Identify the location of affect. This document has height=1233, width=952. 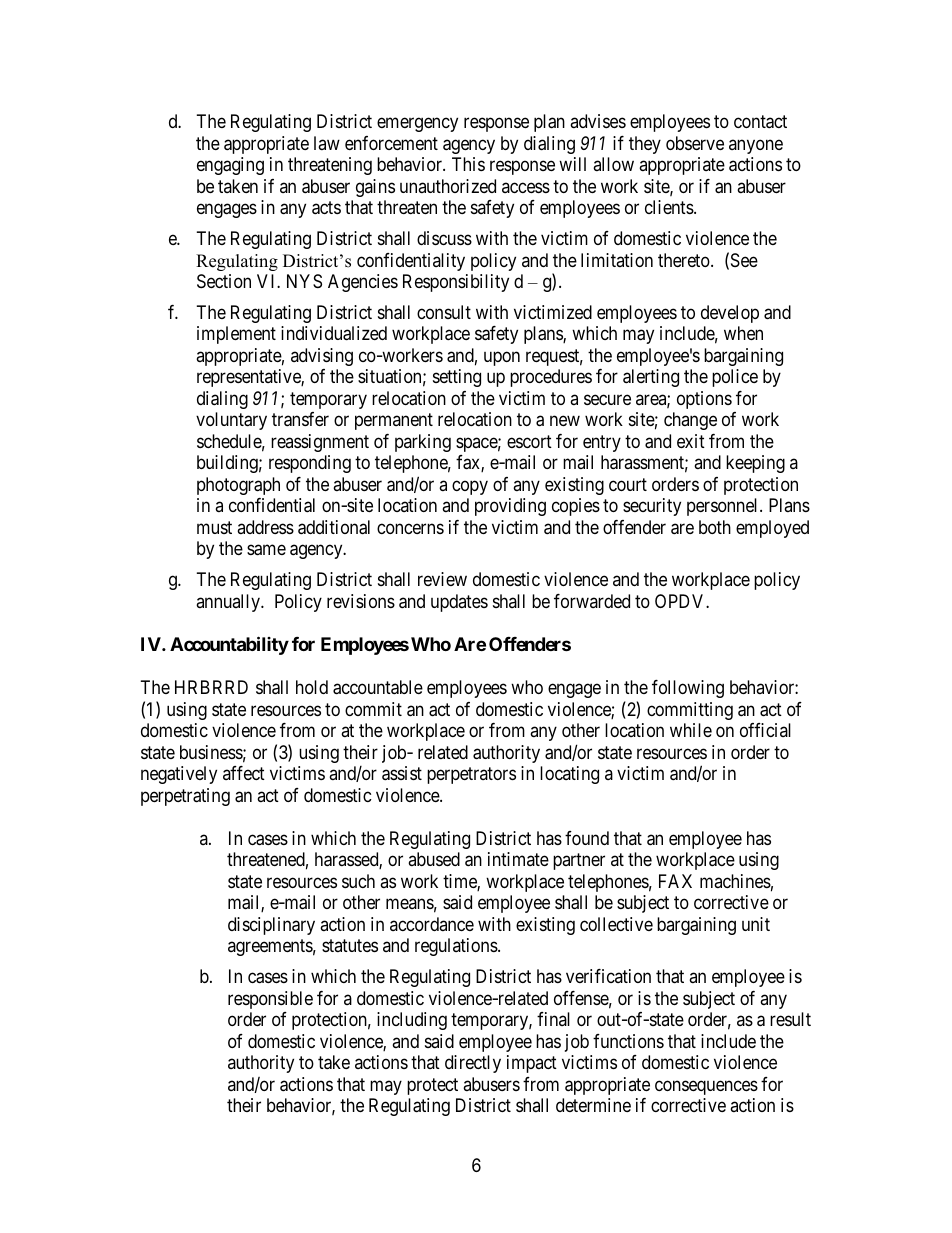
(244, 773).
